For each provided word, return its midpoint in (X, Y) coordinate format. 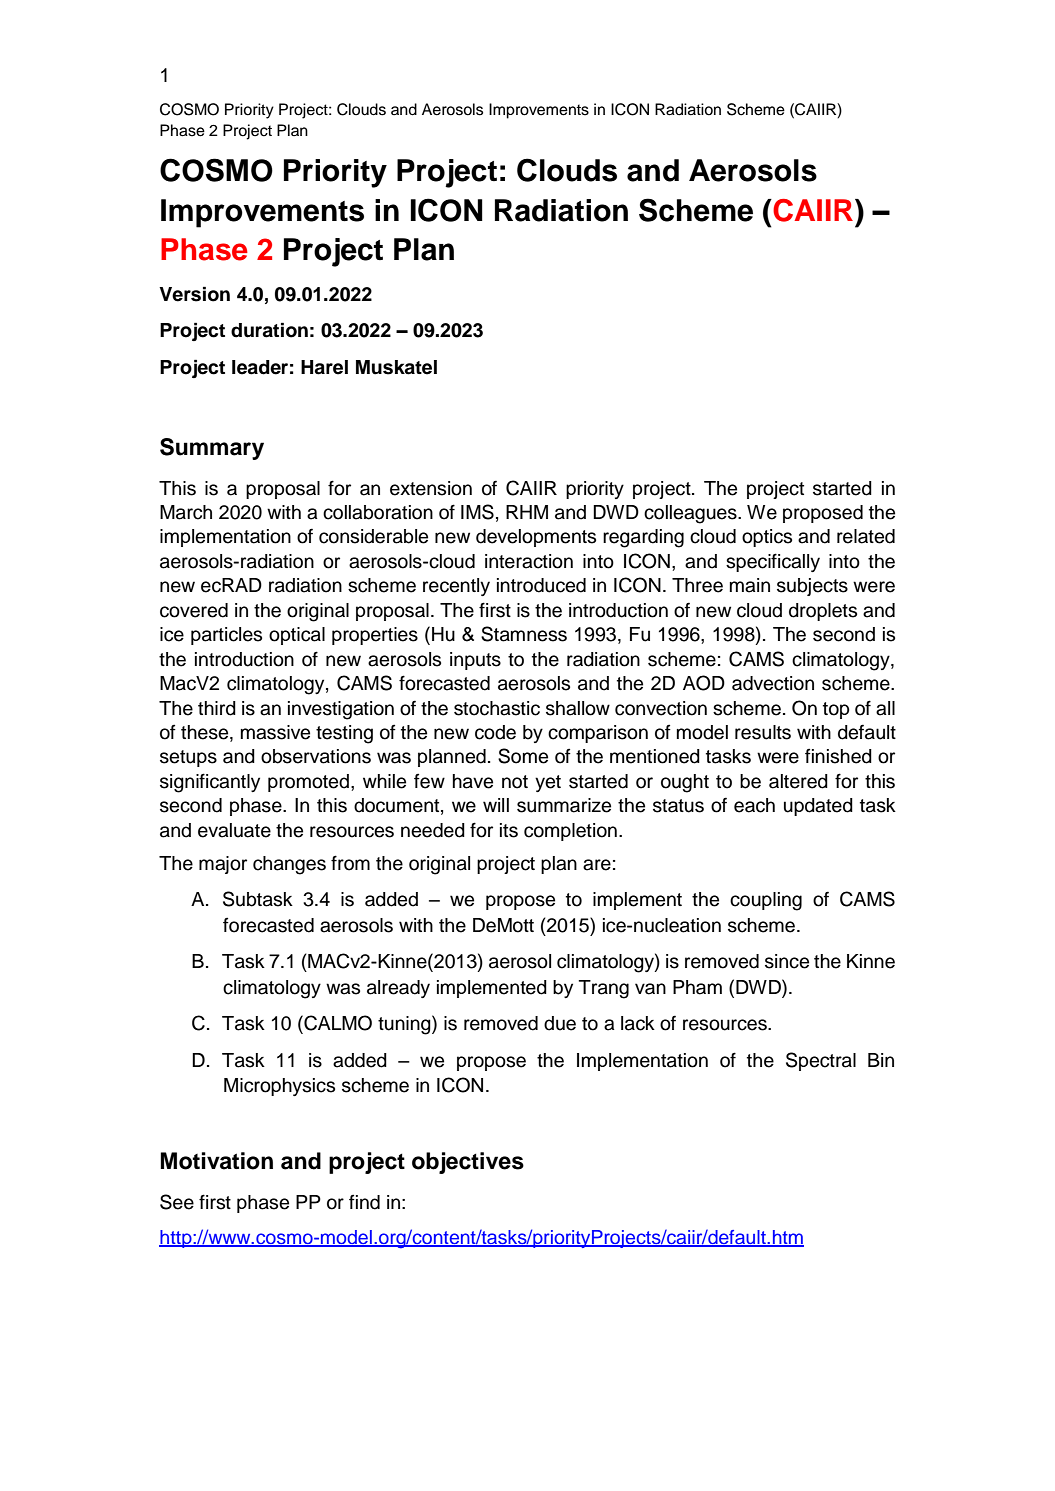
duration (269, 330)
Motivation (216, 1161)
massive (275, 732)
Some (523, 756)
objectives (468, 1163)
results (763, 732)
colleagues (691, 514)
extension (431, 488)
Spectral (821, 1061)
